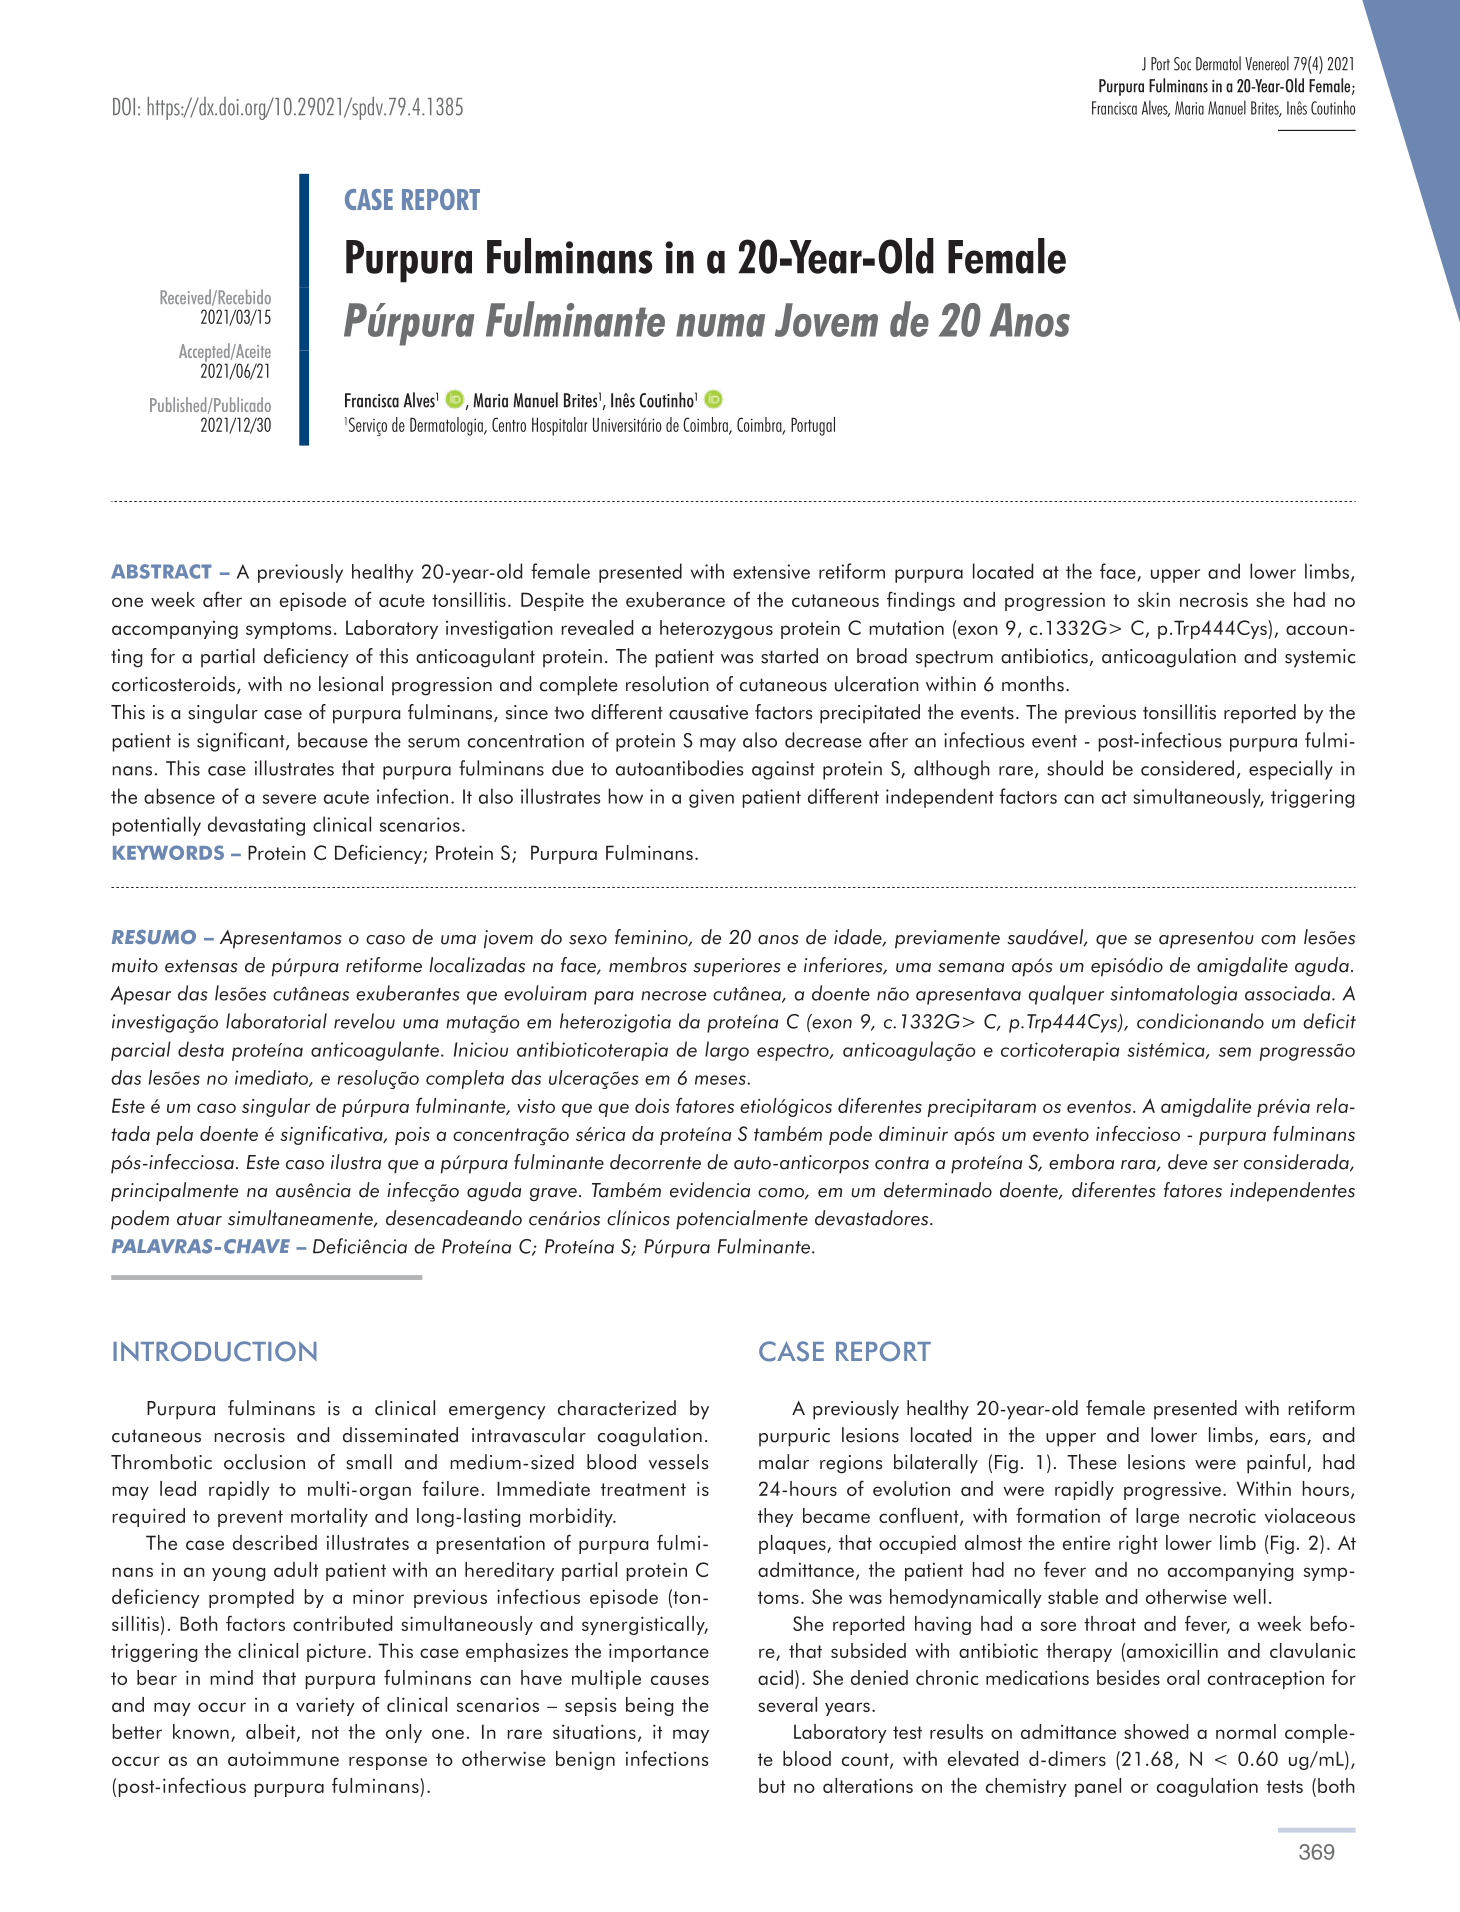  What do you see at coordinates (270, 1731) in the screenshot?
I see `albeit` at bounding box center [270, 1731].
